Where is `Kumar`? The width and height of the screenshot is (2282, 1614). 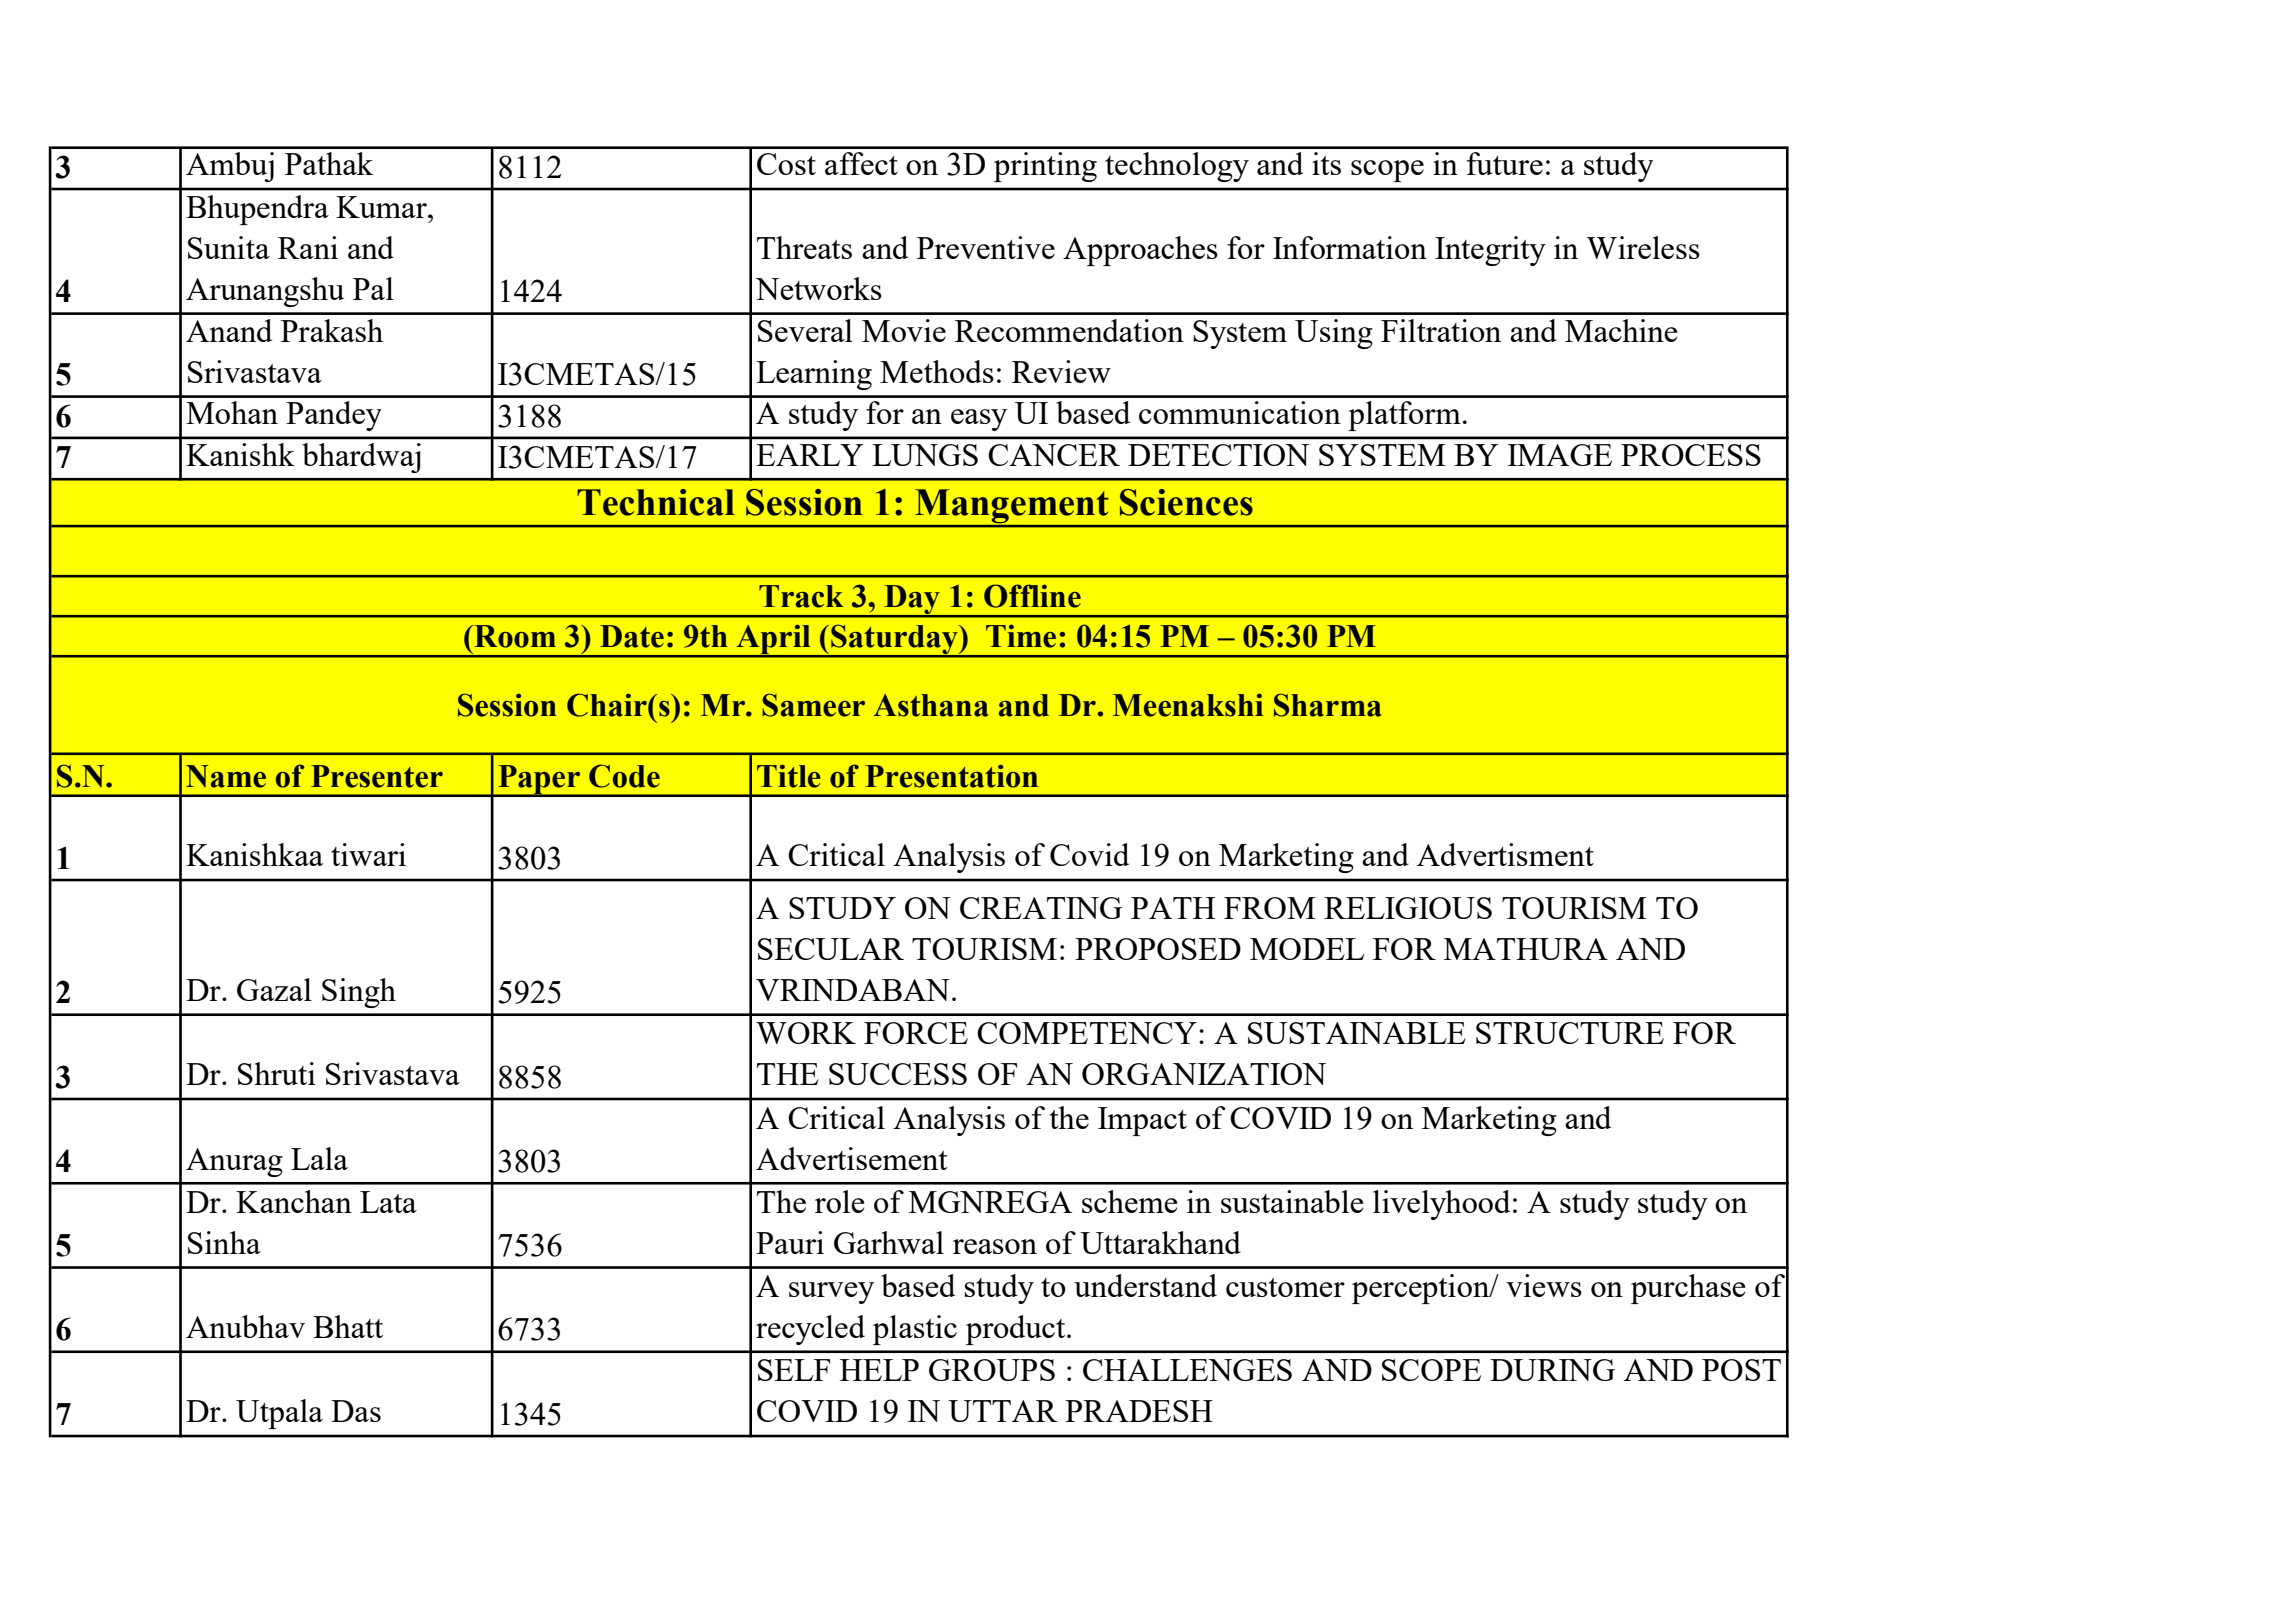 Kumar is located at coordinates (382, 207).
